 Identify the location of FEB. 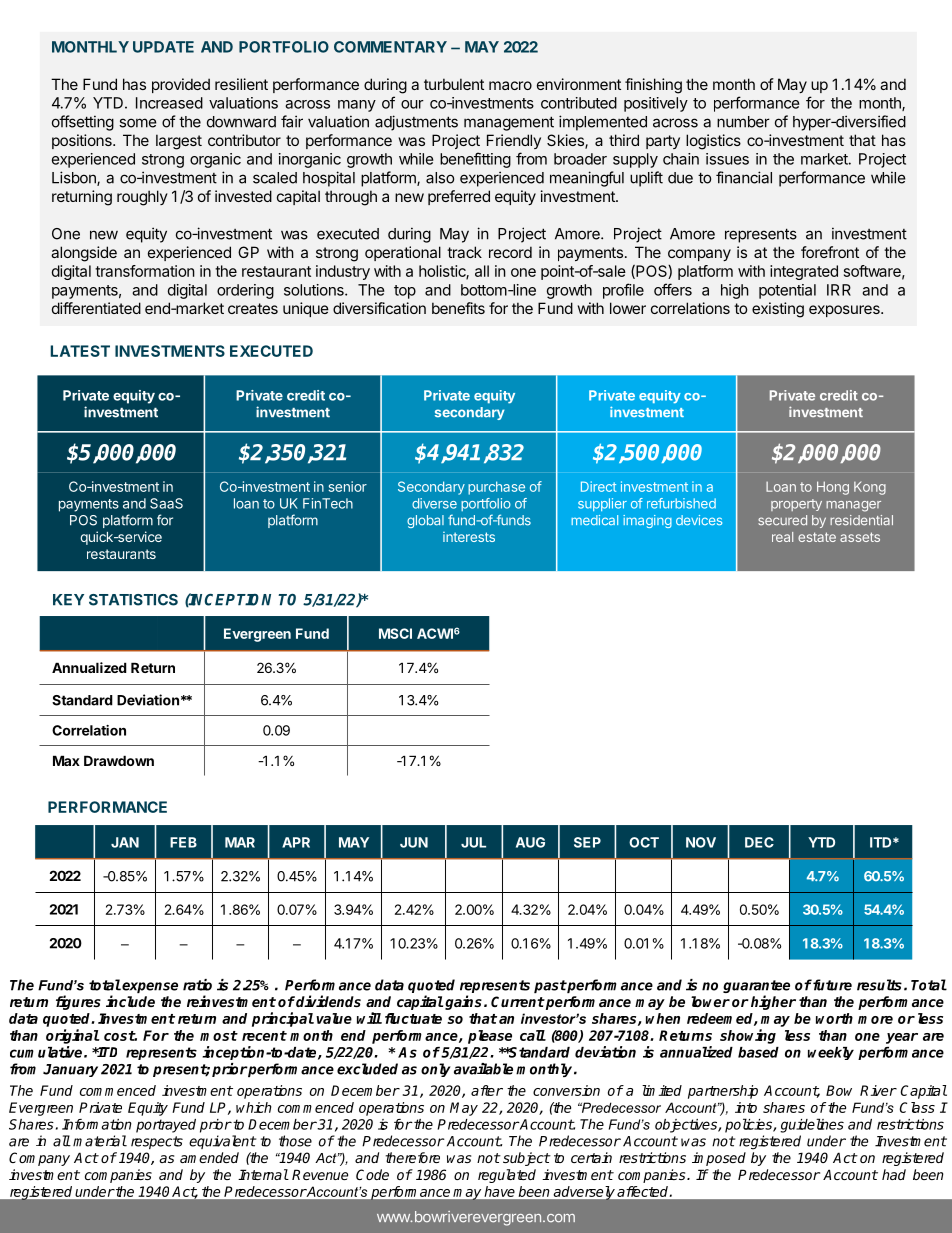
(183, 842).
